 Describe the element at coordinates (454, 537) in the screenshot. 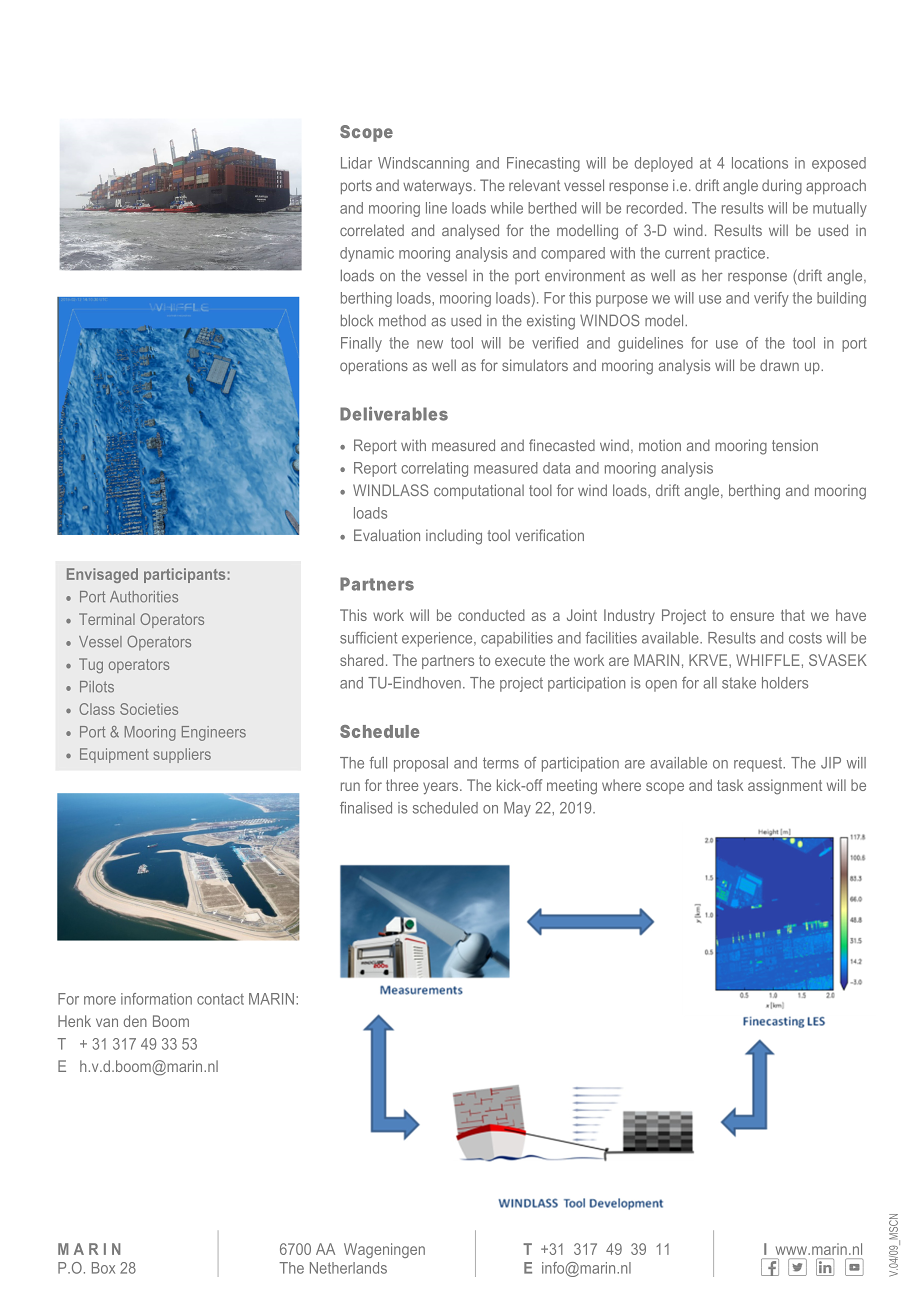

I see `including` at that location.
